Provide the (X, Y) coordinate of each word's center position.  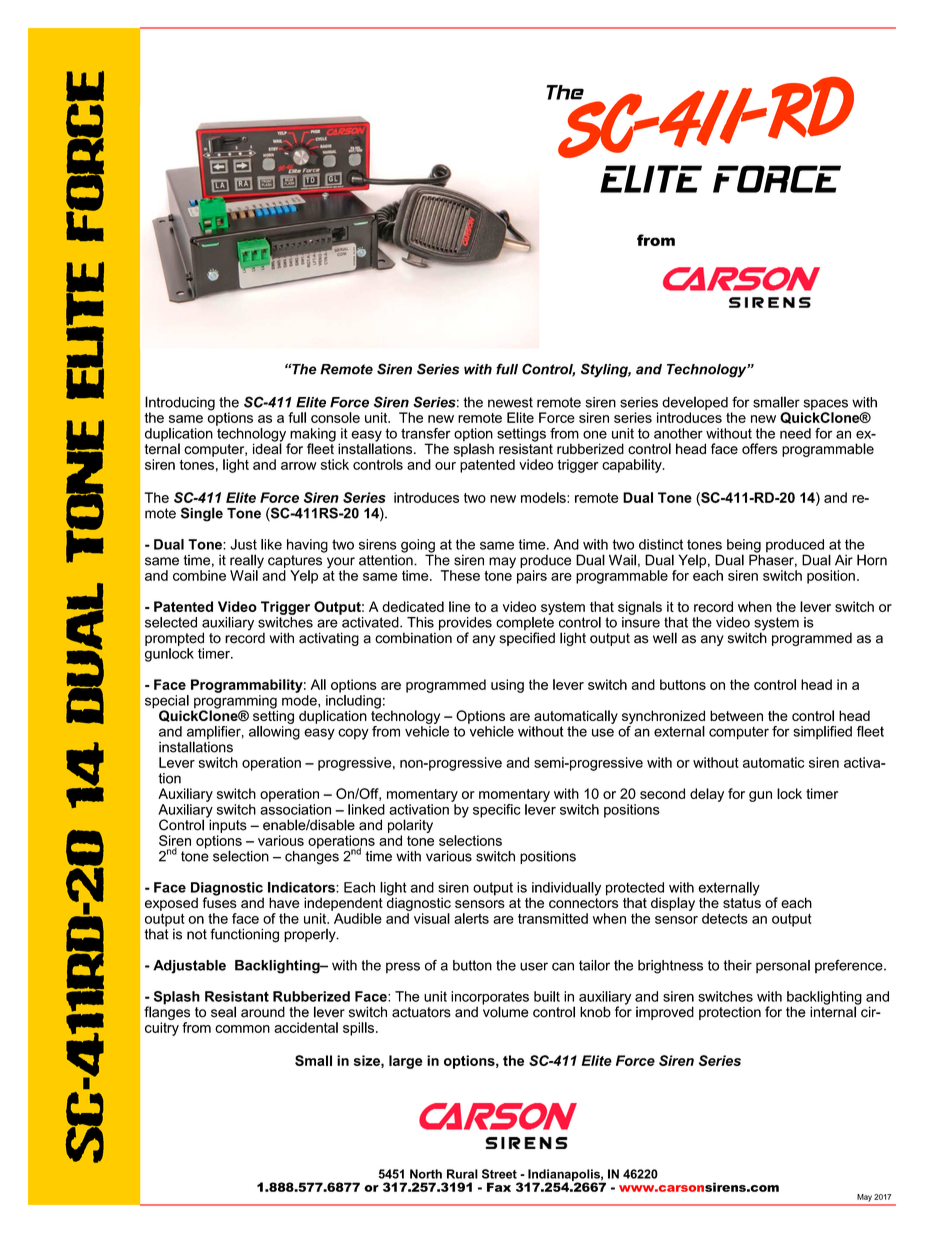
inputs (227, 825)
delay (707, 795)
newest (510, 402)
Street (499, 1174)
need (795, 433)
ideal (267, 448)
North (426, 1174)
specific (497, 811)
